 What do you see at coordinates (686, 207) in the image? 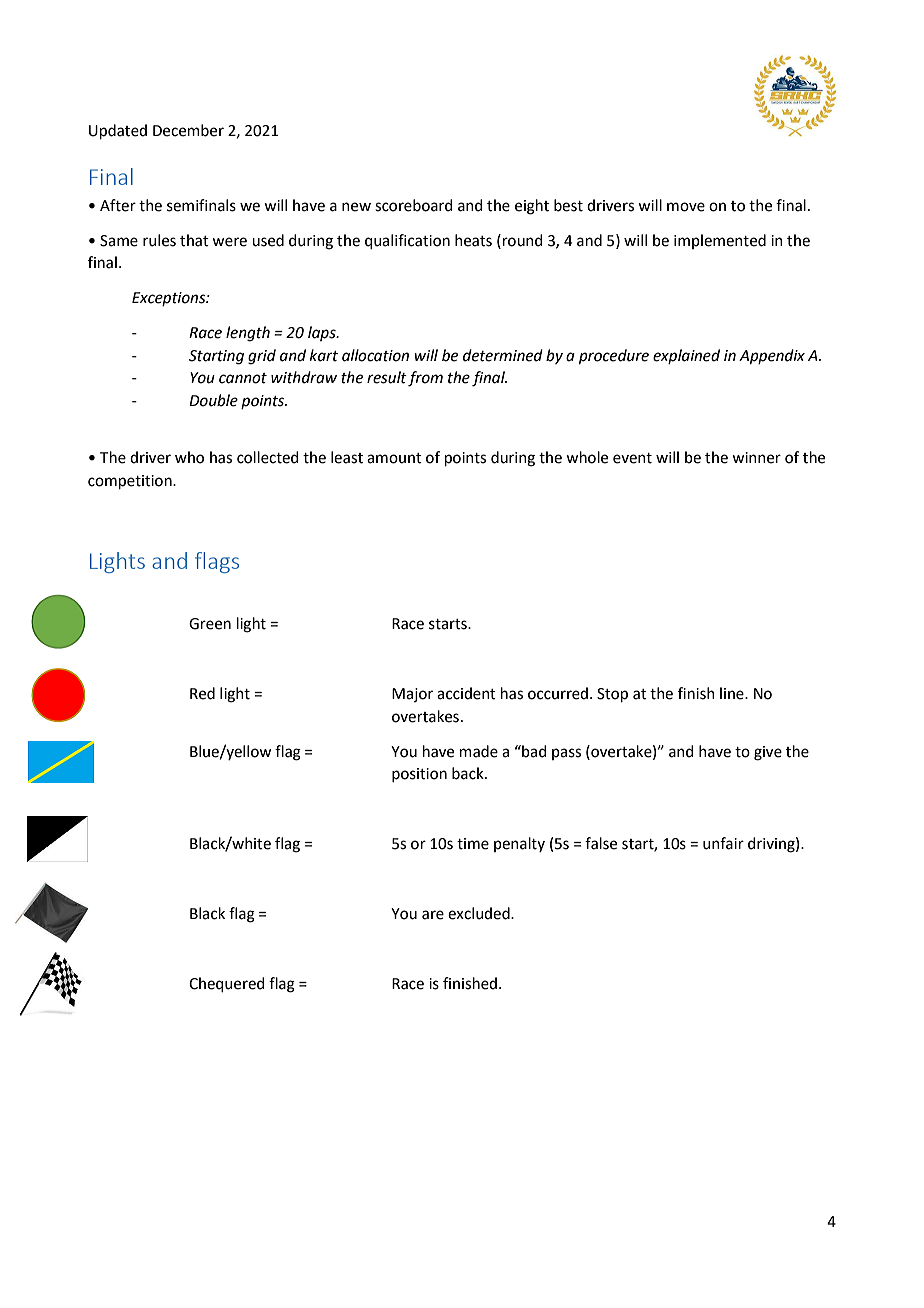
I see `move` at bounding box center [686, 207].
